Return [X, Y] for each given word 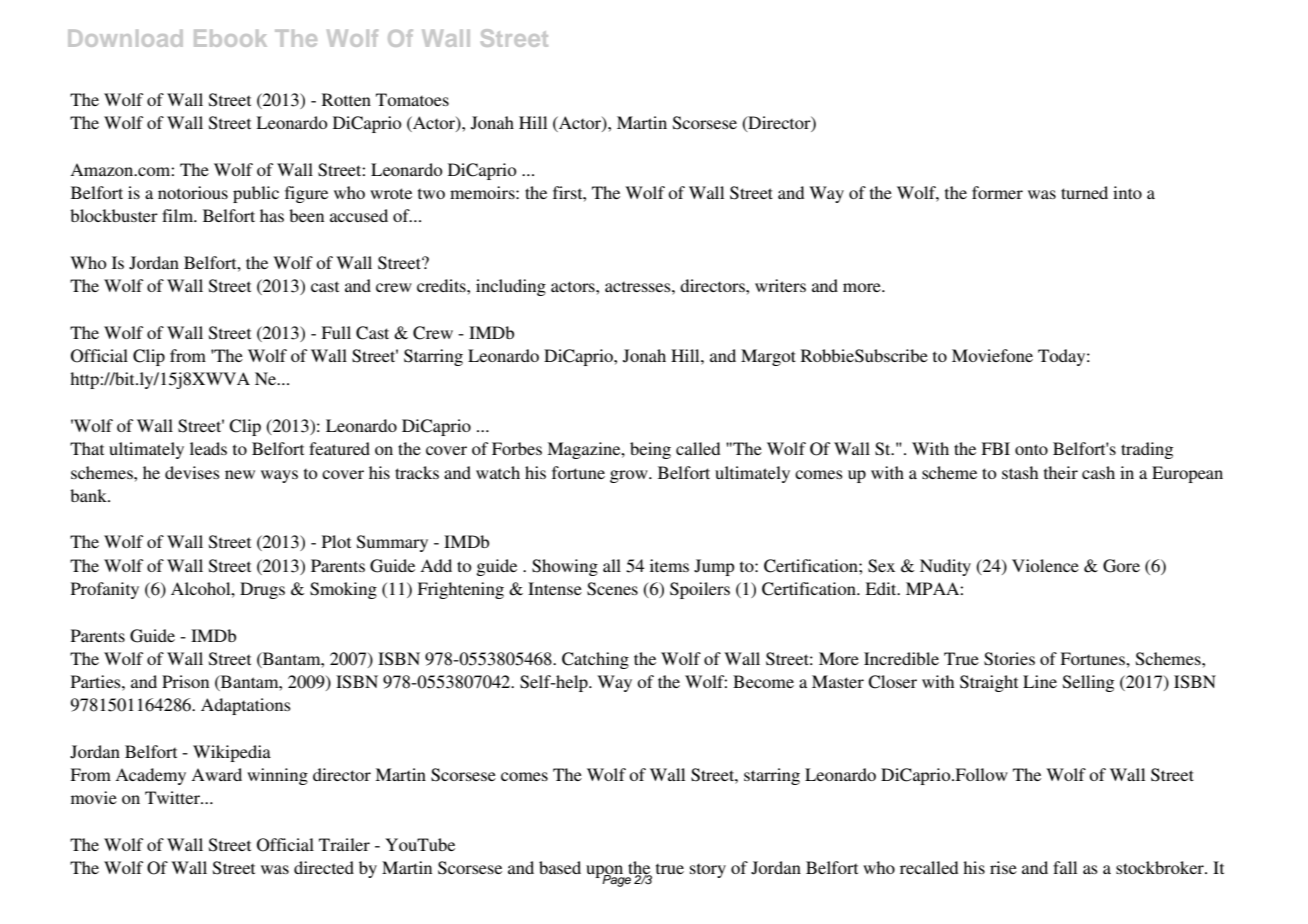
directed [324, 867]
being [650, 450]
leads [208, 448]
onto [1031, 449]
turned [1084, 192]
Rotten [346, 99]
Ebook [230, 38]
